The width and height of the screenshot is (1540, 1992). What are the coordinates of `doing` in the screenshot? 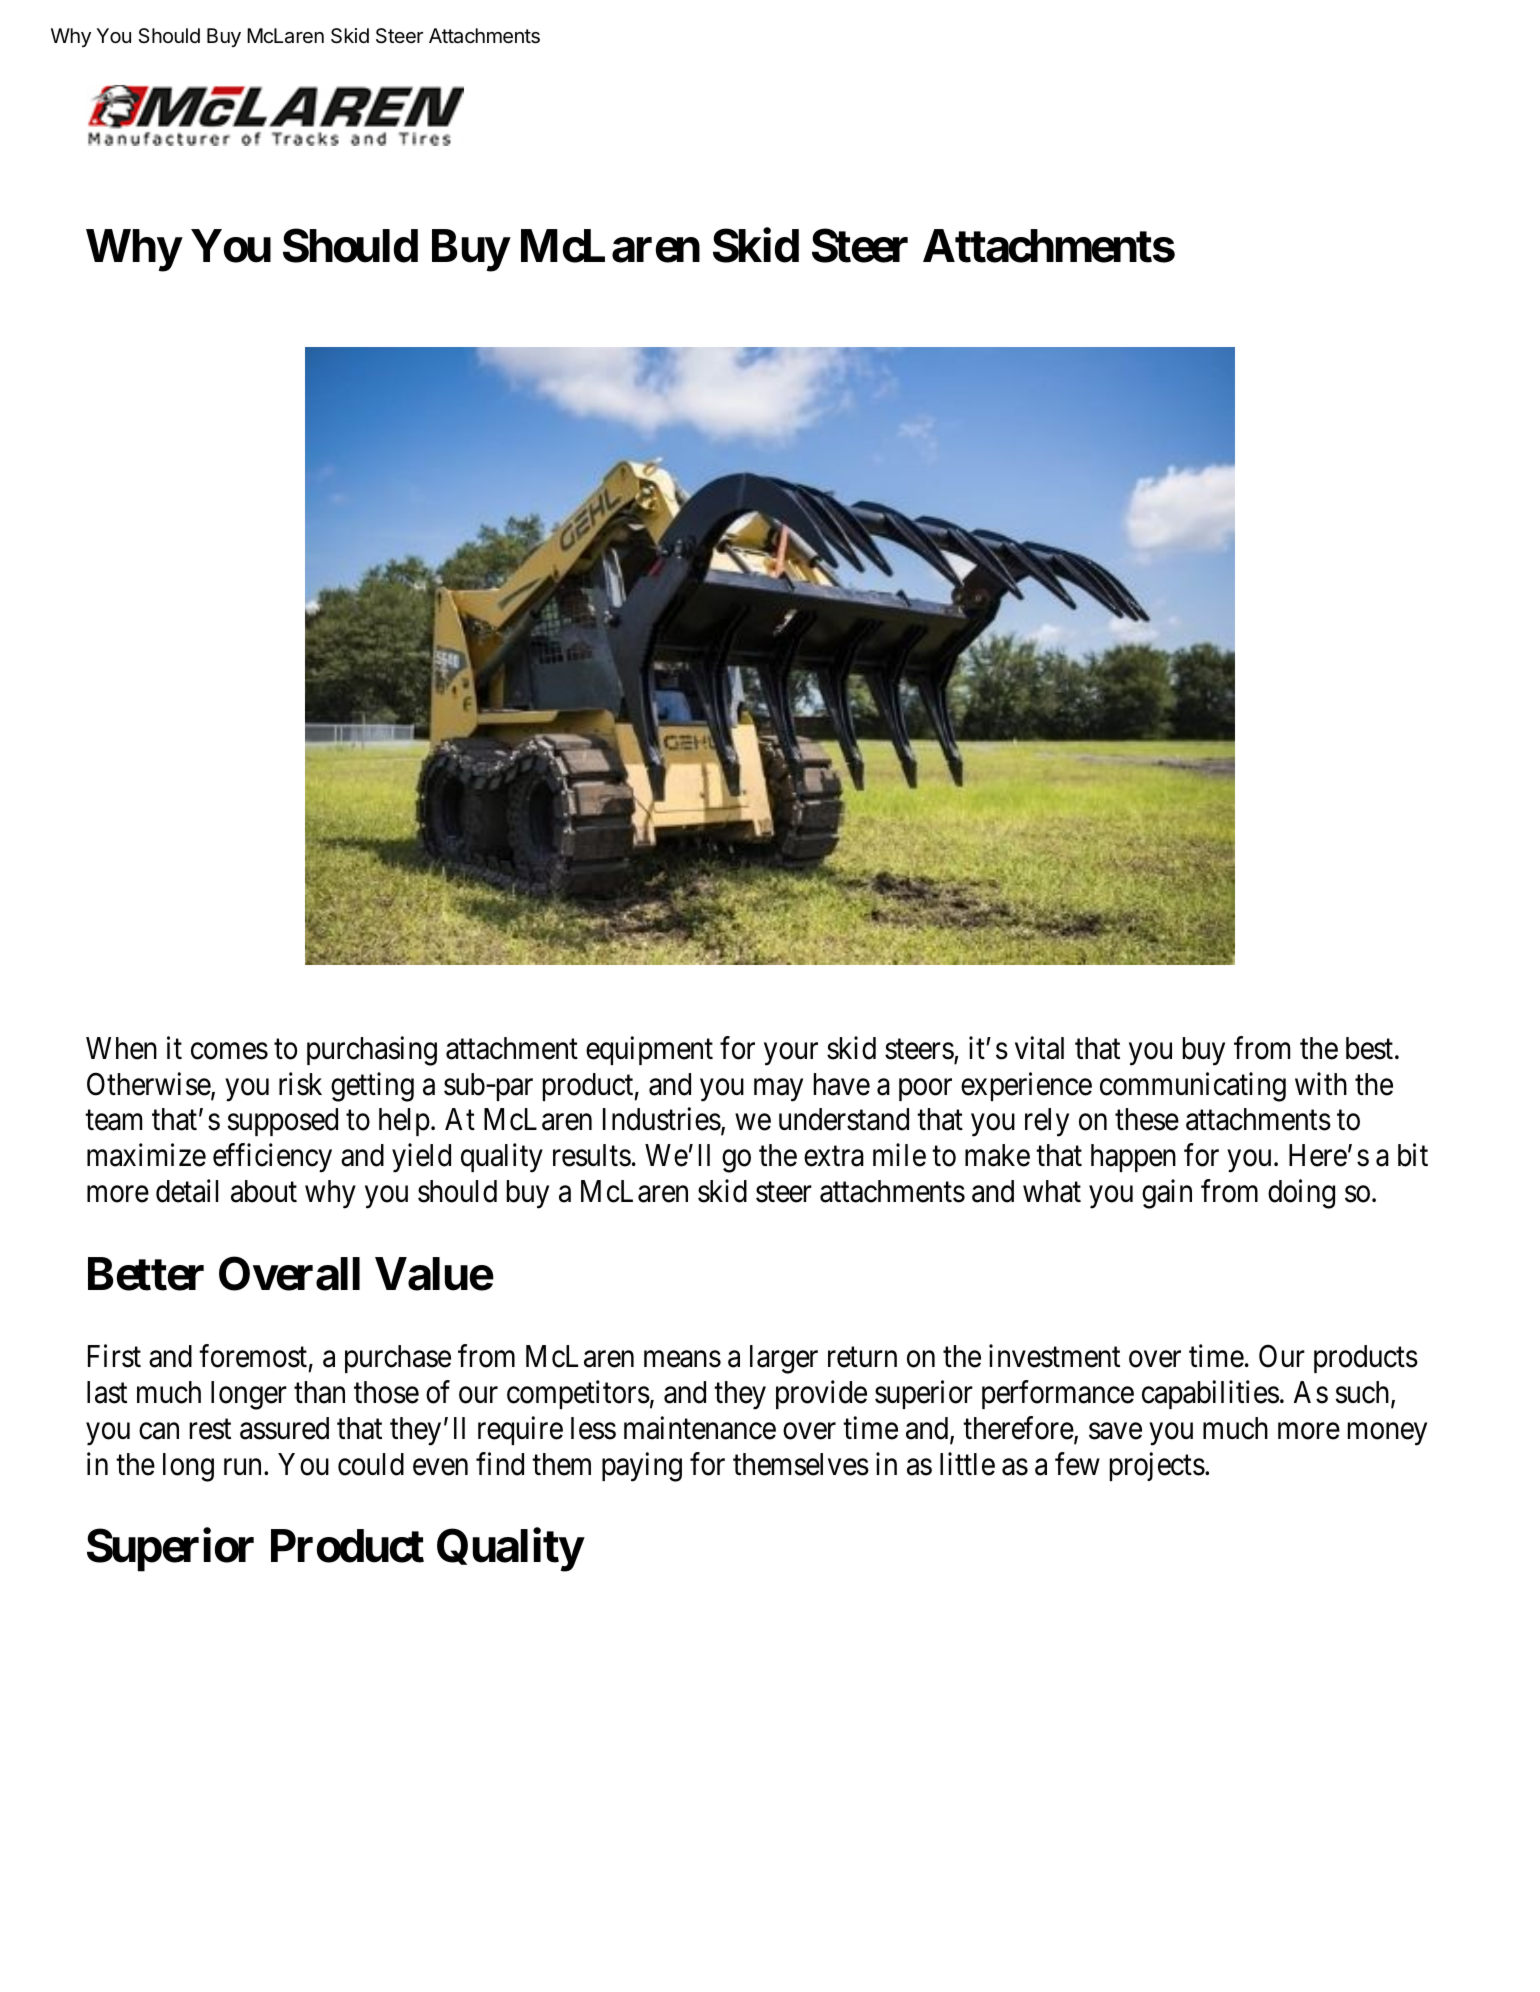 It's located at (1301, 1194).
